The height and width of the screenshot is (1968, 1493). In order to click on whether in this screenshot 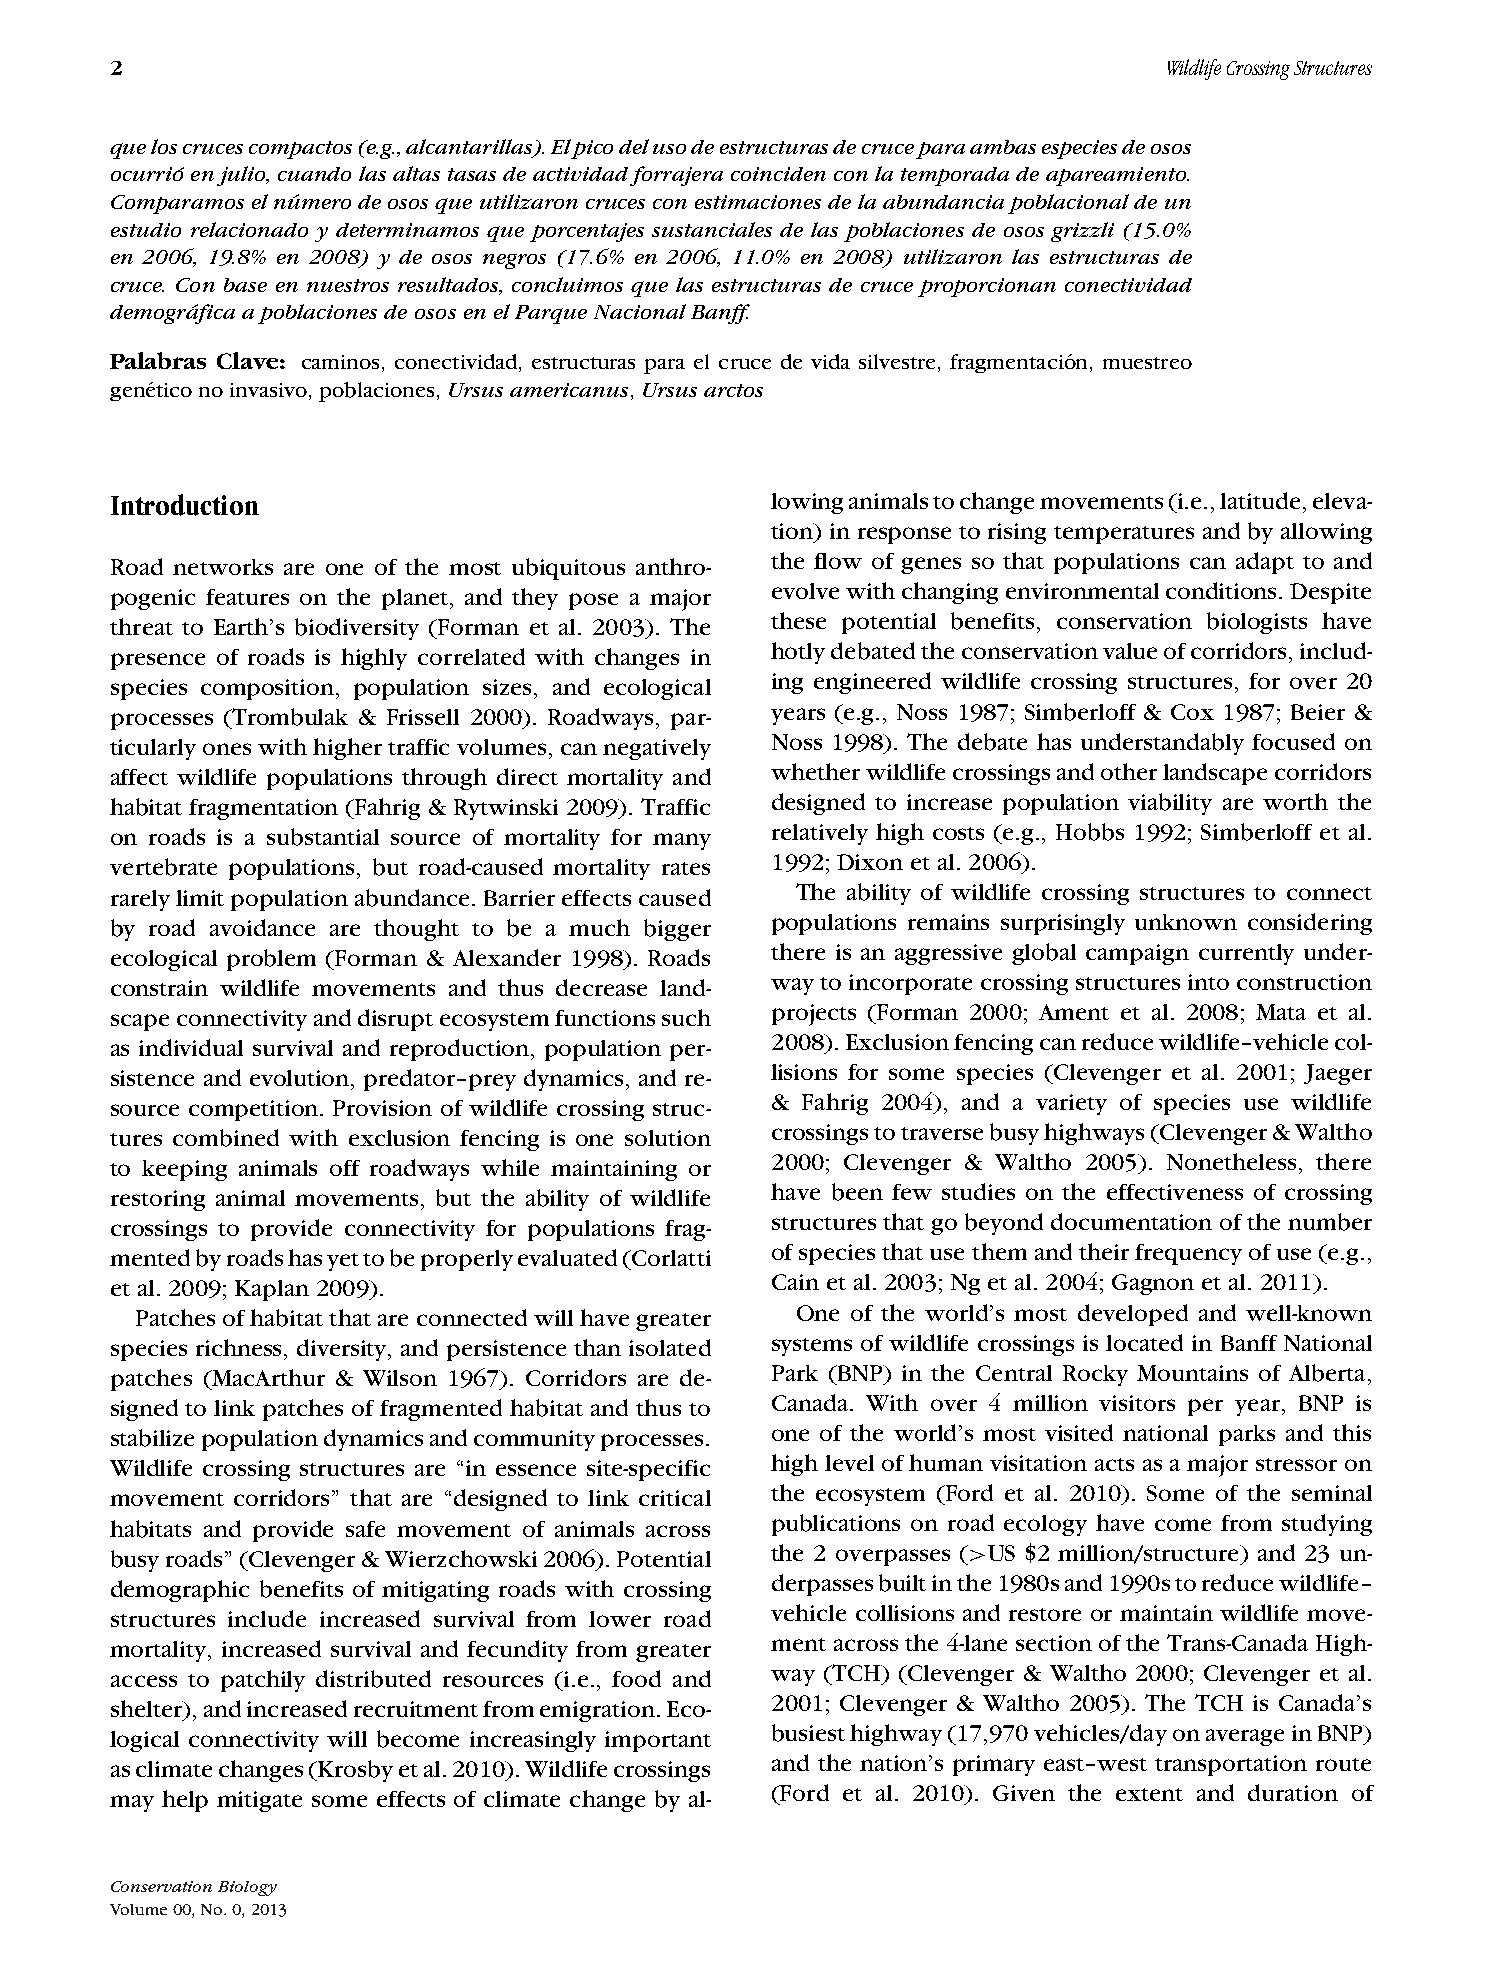, I will do `click(815, 771)`.
